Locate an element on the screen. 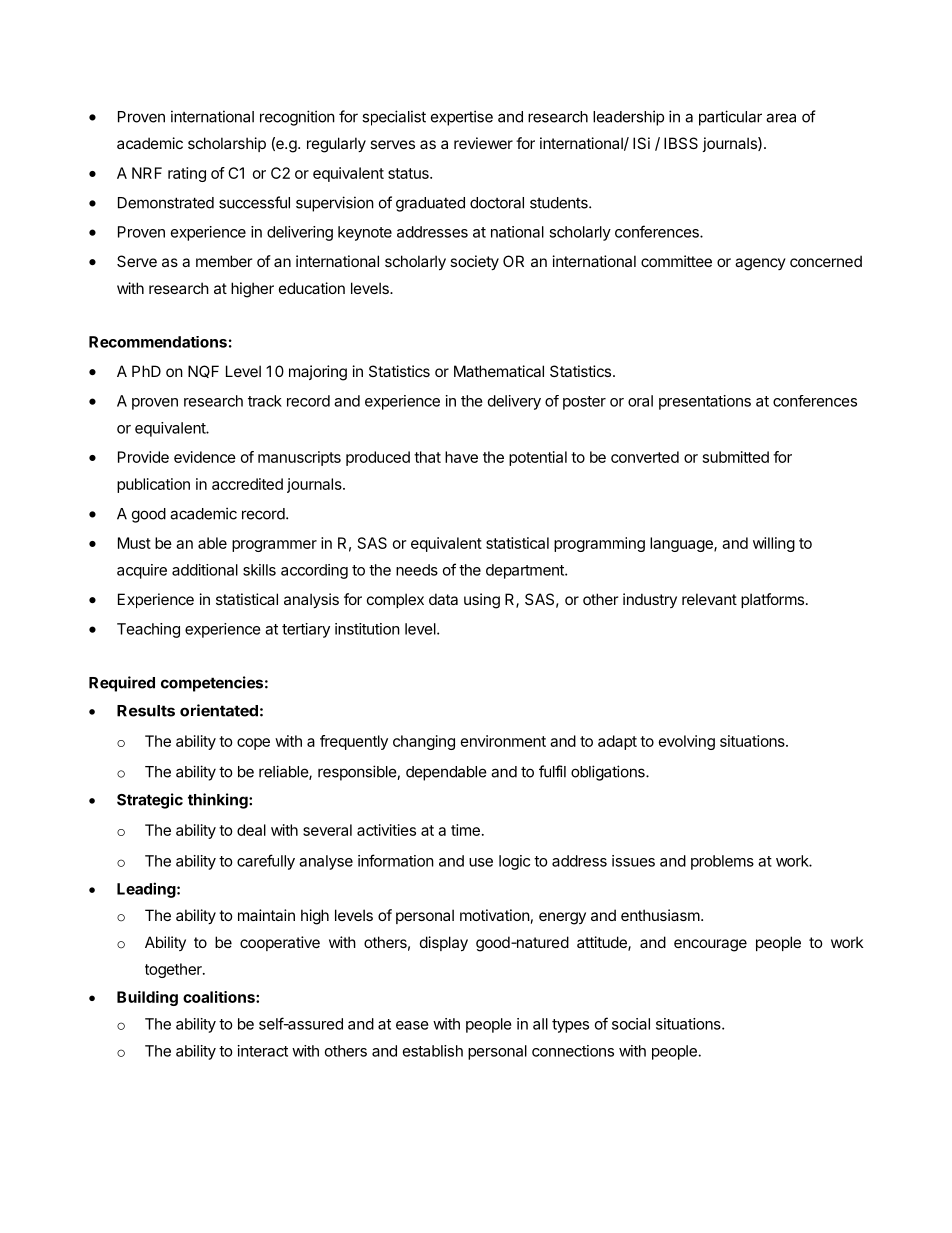  scholarship is located at coordinates (227, 144).
